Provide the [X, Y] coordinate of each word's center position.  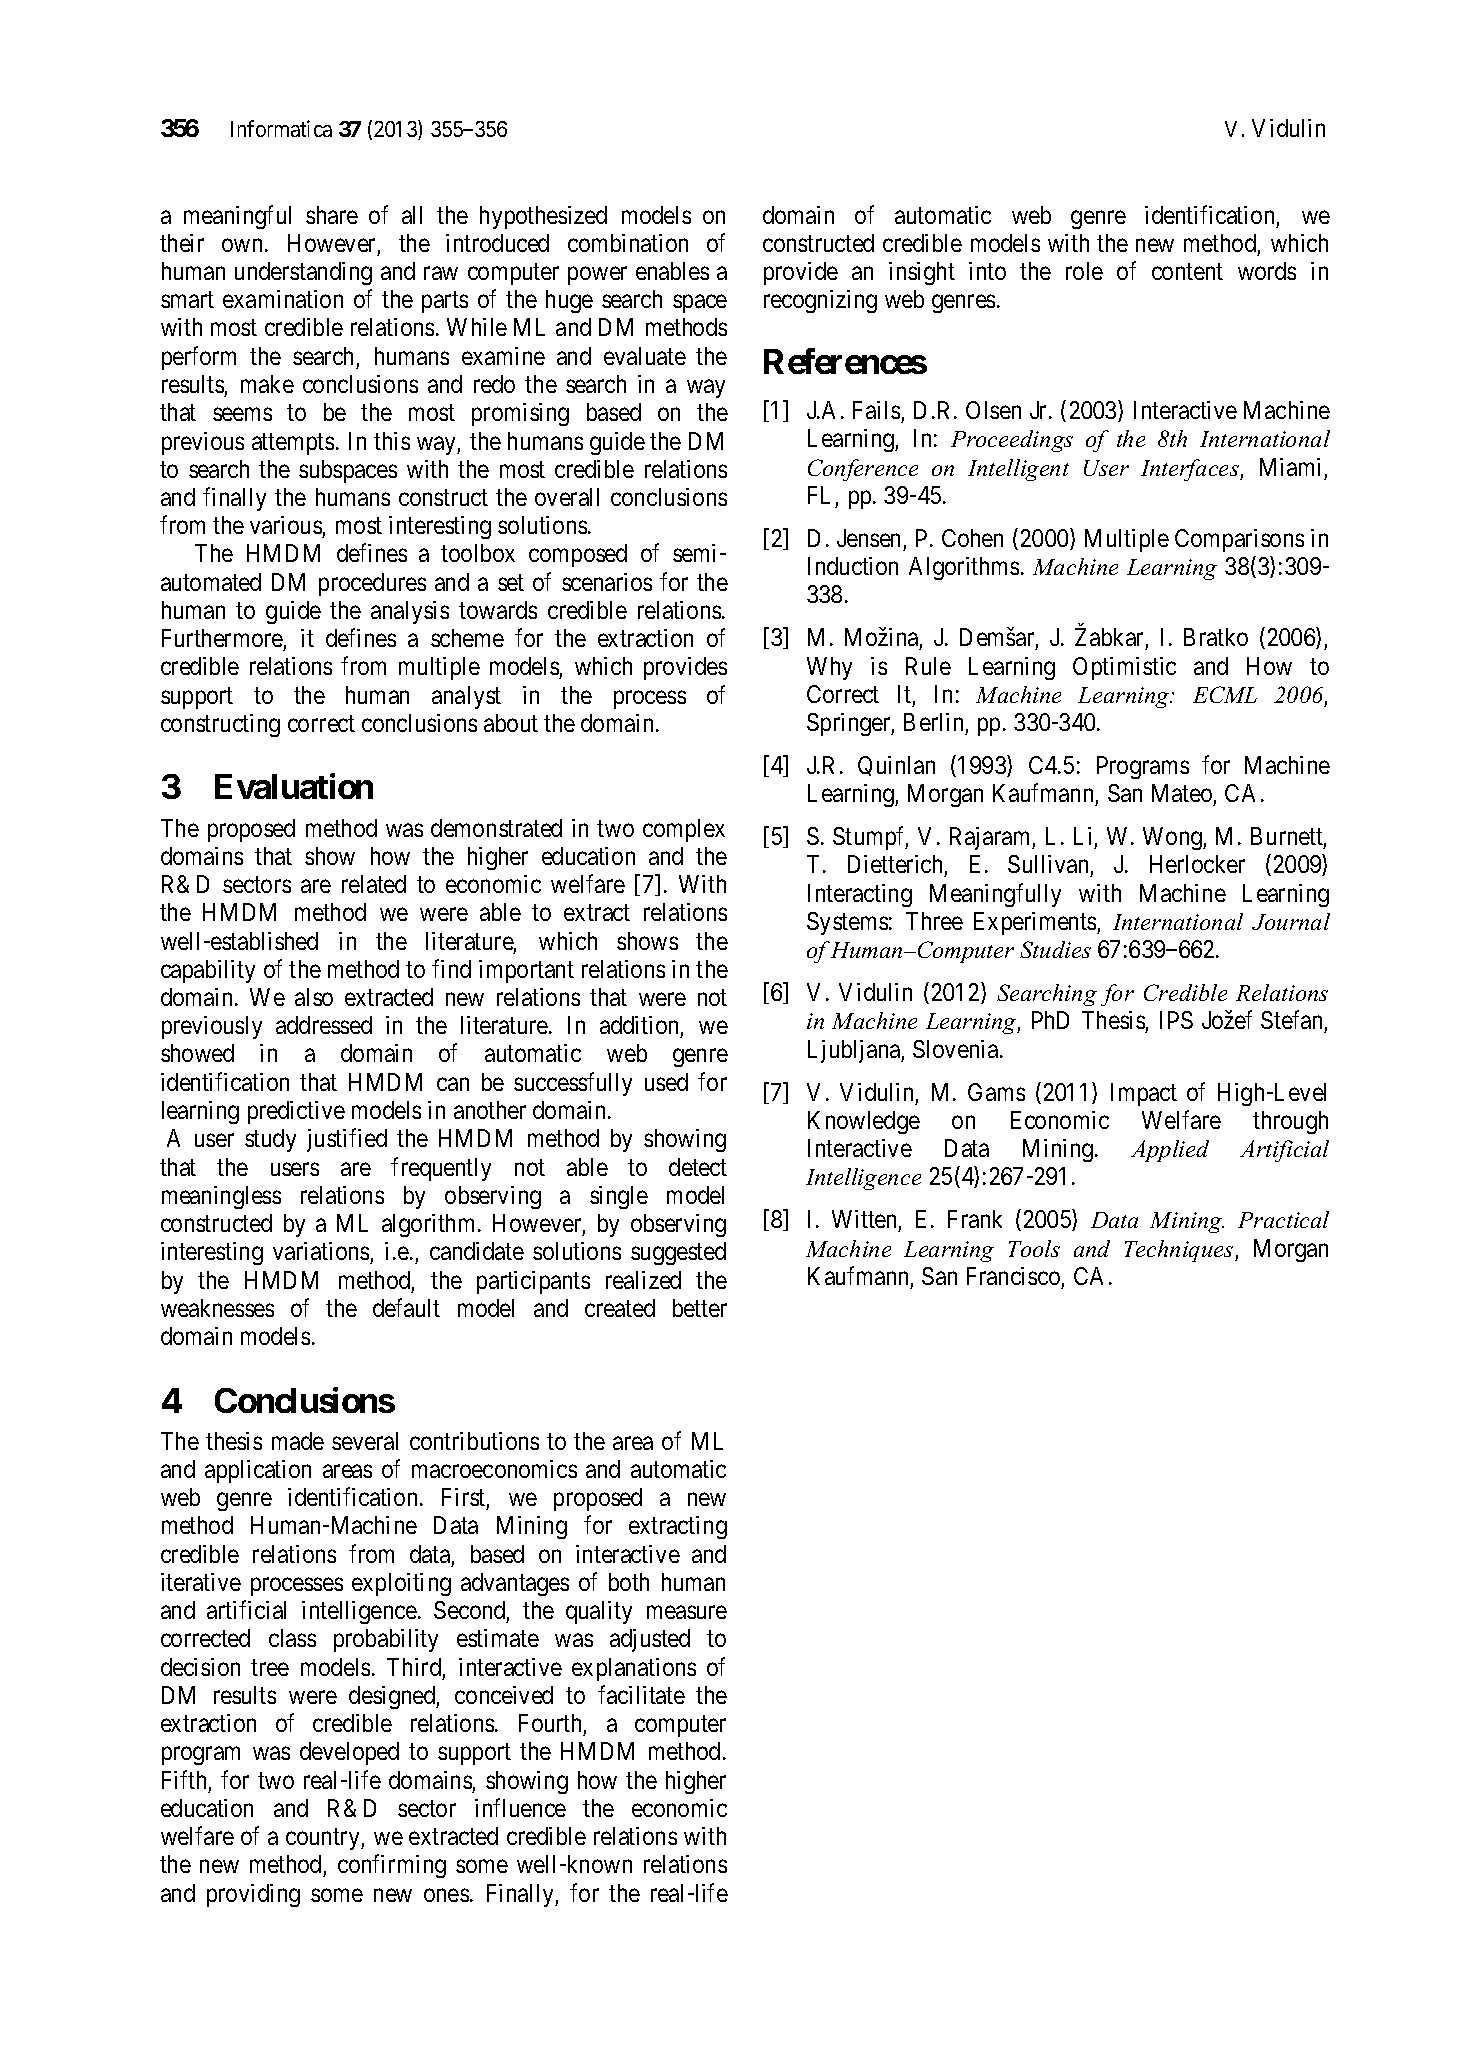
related [374, 884]
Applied [1170, 1151]
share [332, 215]
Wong [1173, 838]
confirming [392, 1866]
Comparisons [1239, 540]
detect [698, 1167]
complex [684, 830]
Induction [853, 566]
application [258, 1471]
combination [628, 243]
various [286, 525]
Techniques [1180, 1251]
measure [687, 1612]
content [1187, 272]
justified [347, 1140]
